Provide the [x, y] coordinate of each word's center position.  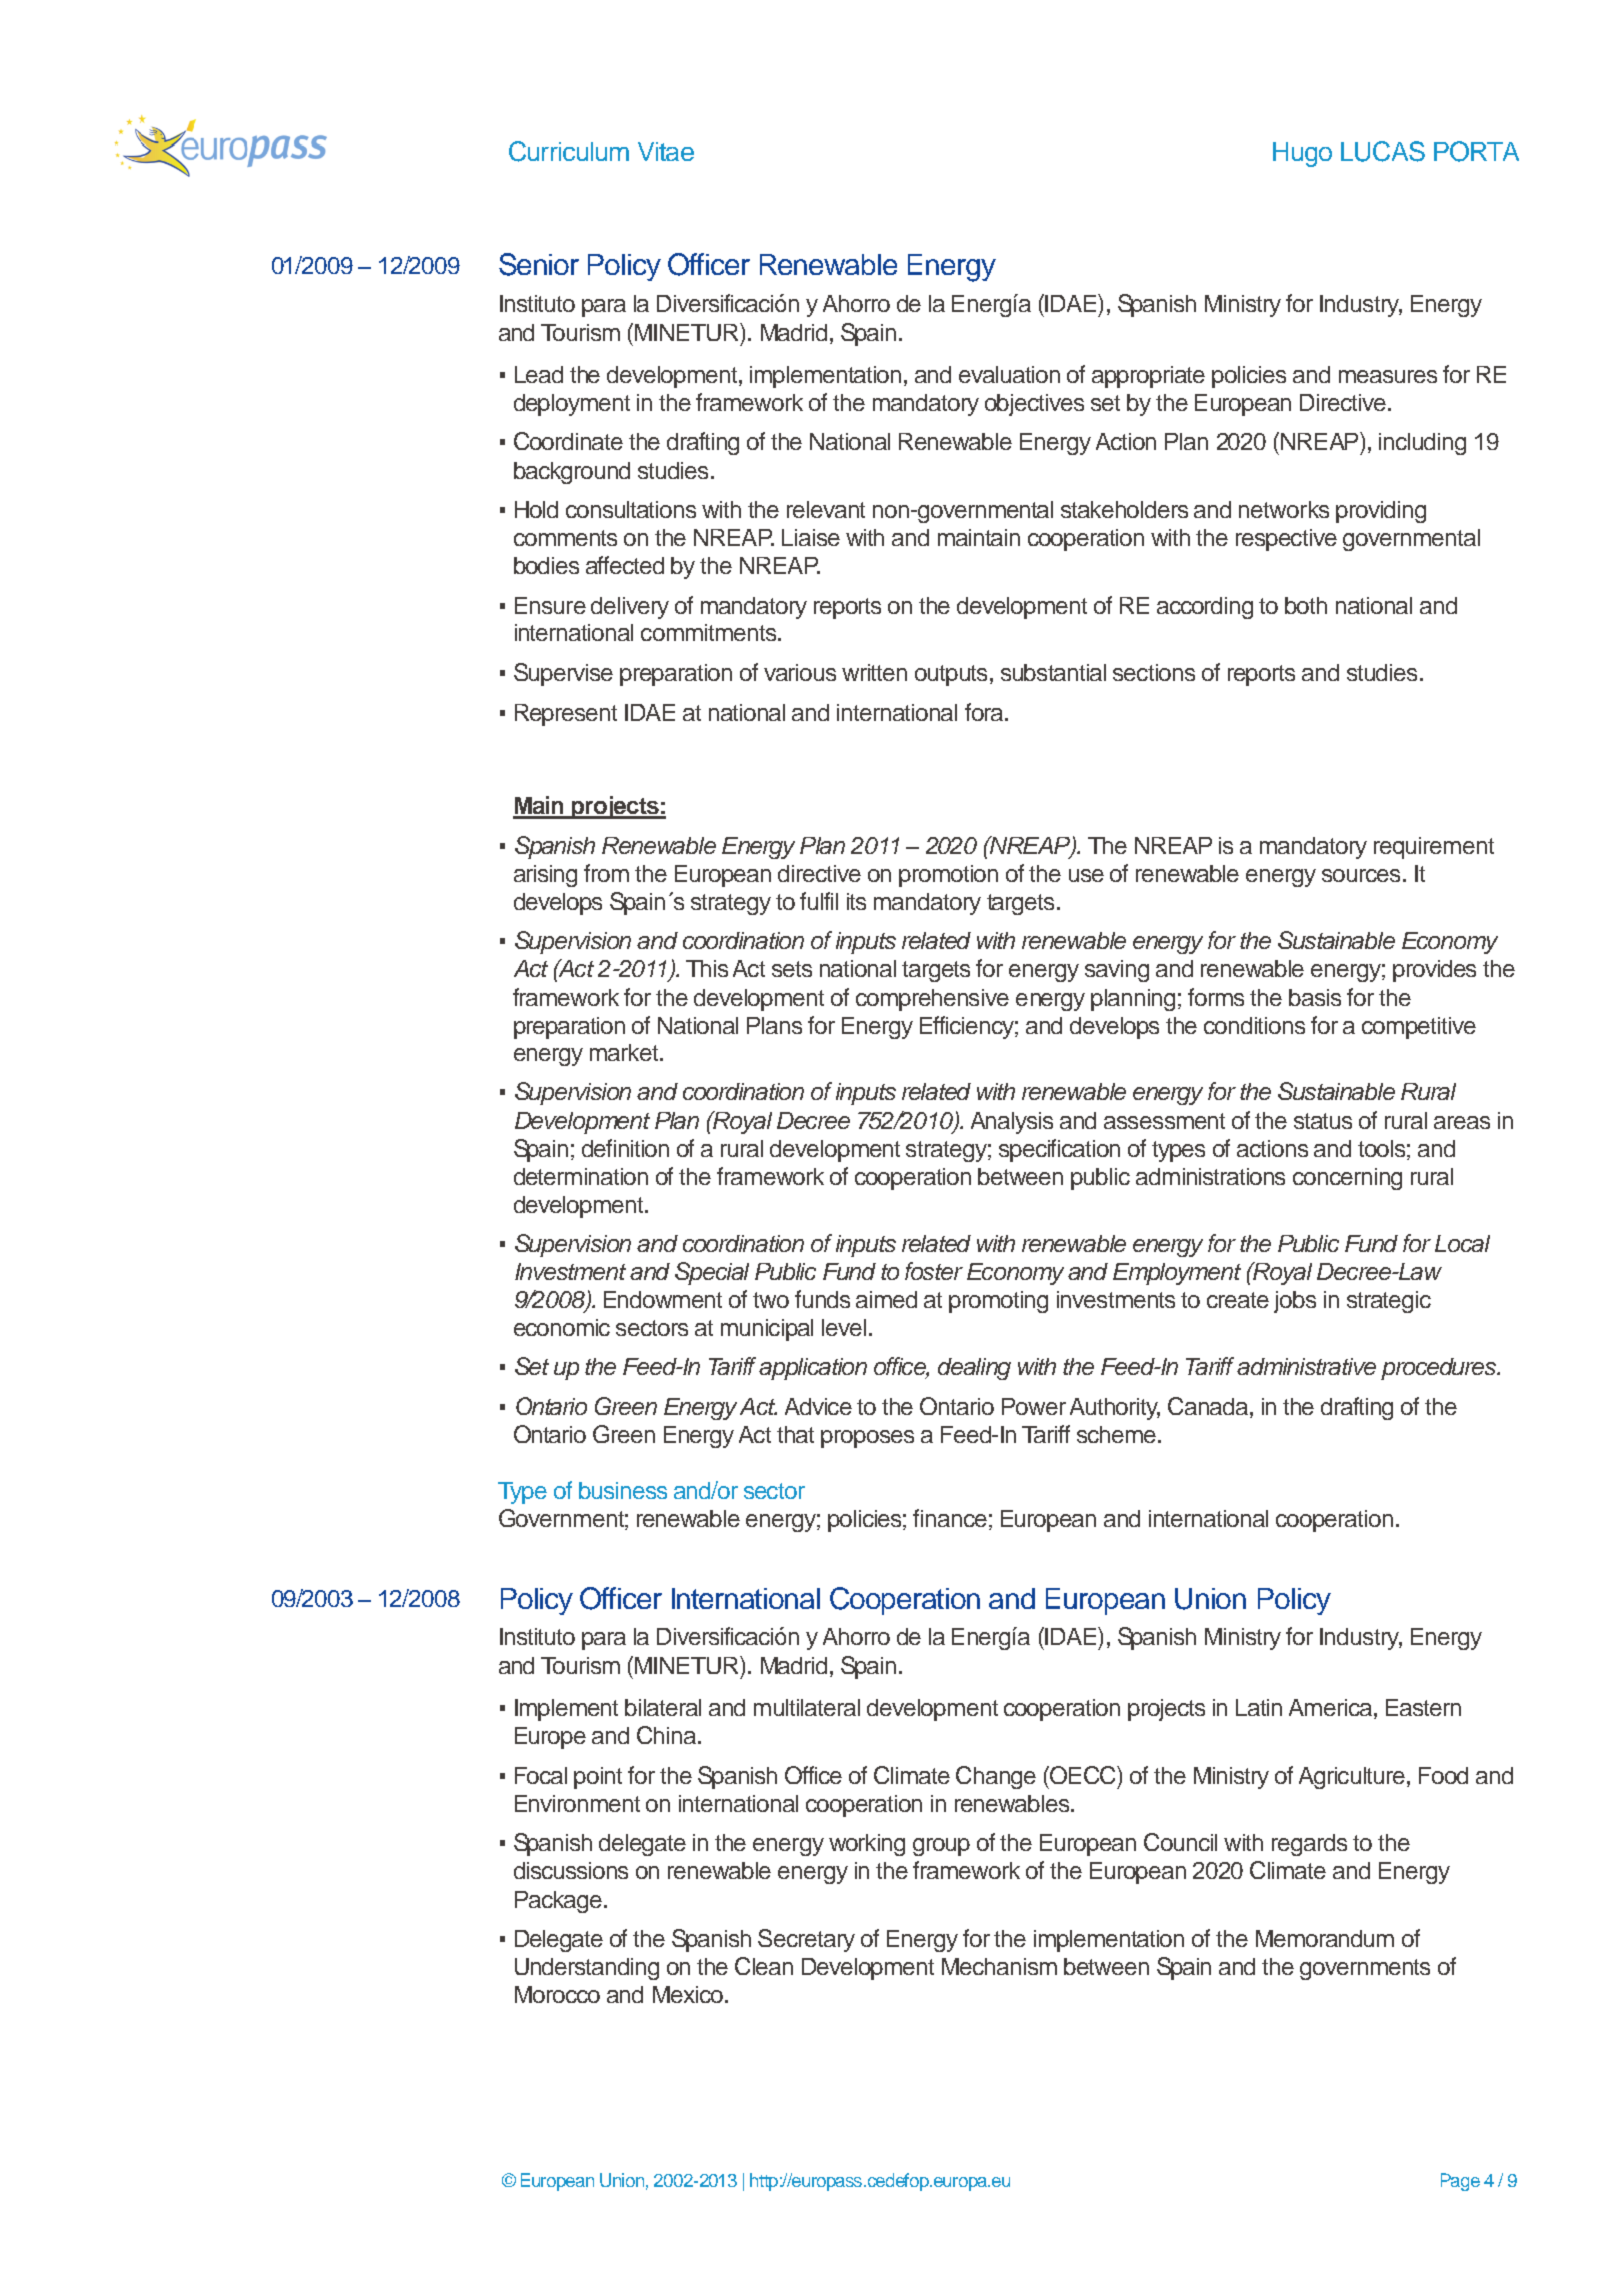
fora [985, 712]
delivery [630, 608]
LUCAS [1383, 151]
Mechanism [999, 1966]
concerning [1347, 1179]
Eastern [1423, 1707]
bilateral [663, 1707]
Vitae [666, 151]
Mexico [688, 1994]
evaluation [1009, 374]
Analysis [1012, 1123]
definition [625, 1148]
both [1306, 605]
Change [996, 1777]
